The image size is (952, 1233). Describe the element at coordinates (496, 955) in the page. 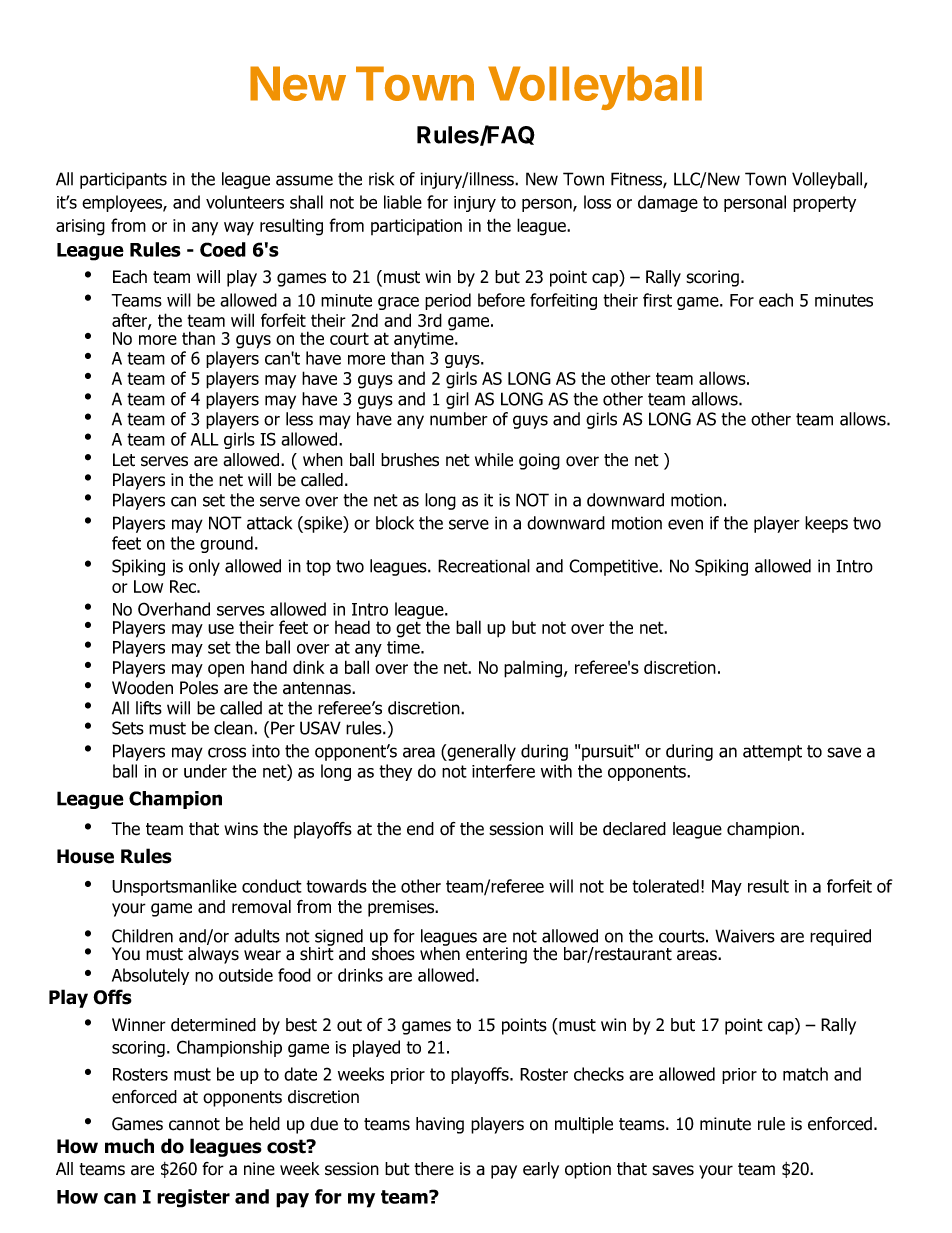

I see `entering` at that location.
